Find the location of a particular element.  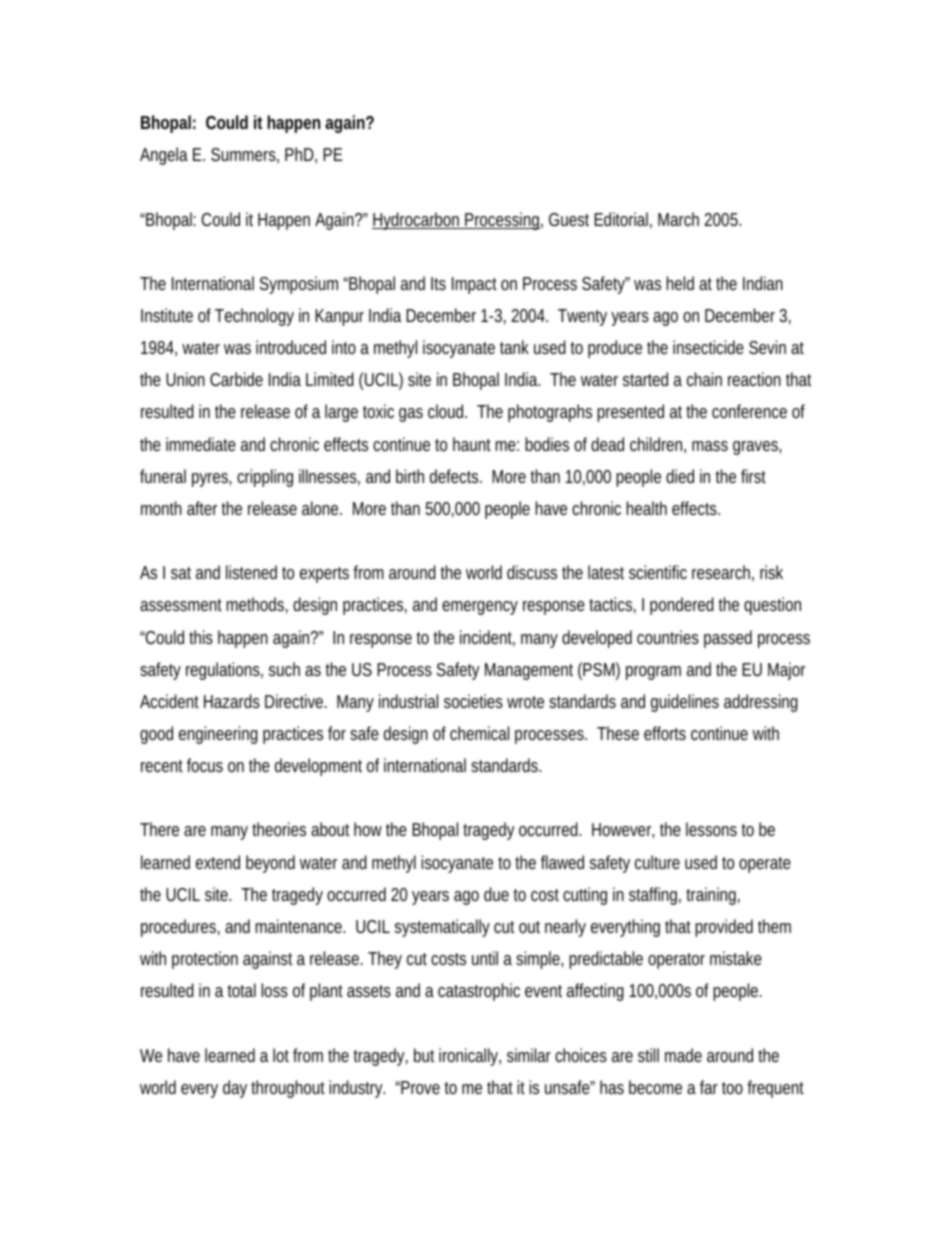

methods is located at coordinates (257, 605).
